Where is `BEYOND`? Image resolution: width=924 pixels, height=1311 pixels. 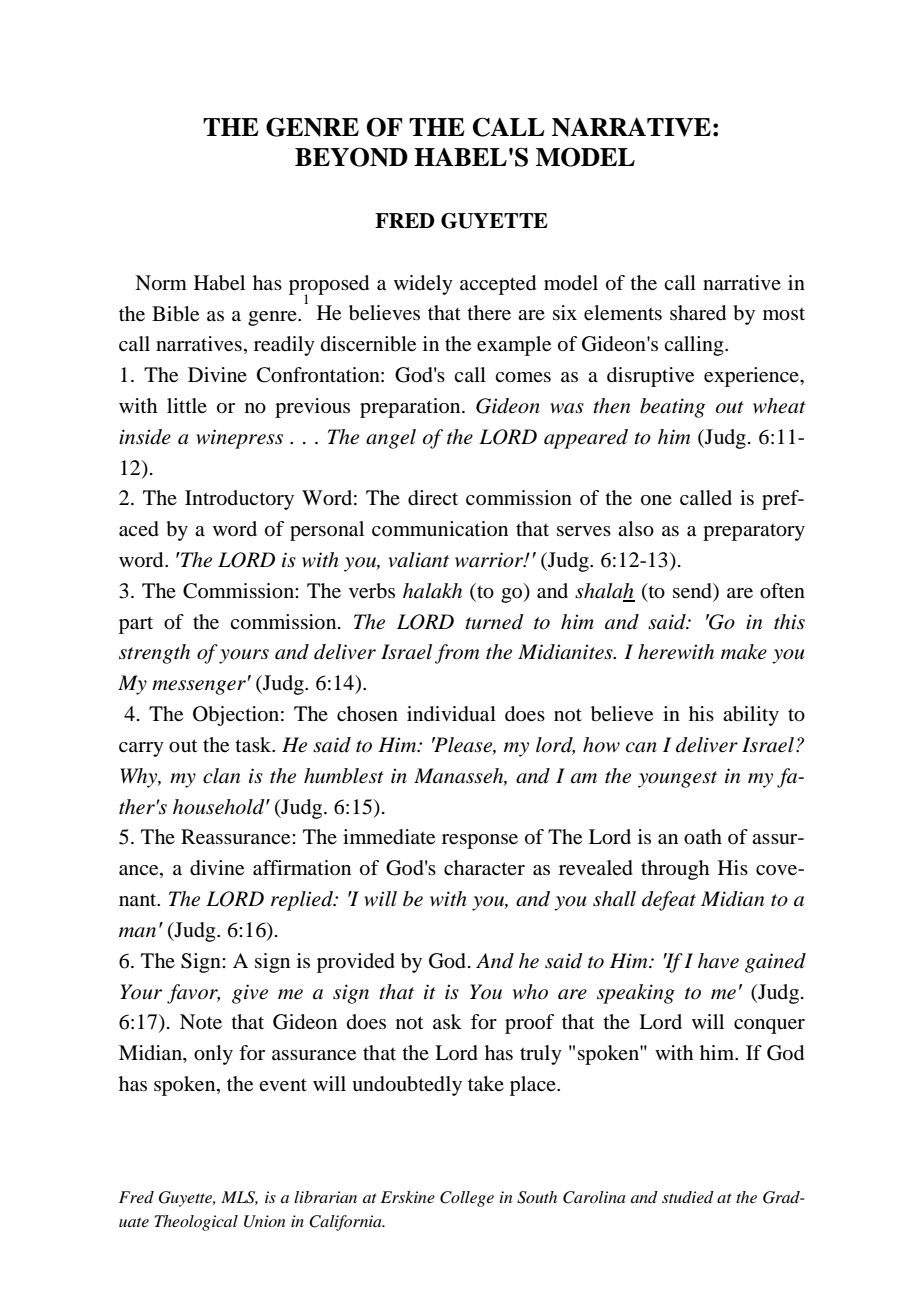 BEYOND is located at coordinates (351, 157).
